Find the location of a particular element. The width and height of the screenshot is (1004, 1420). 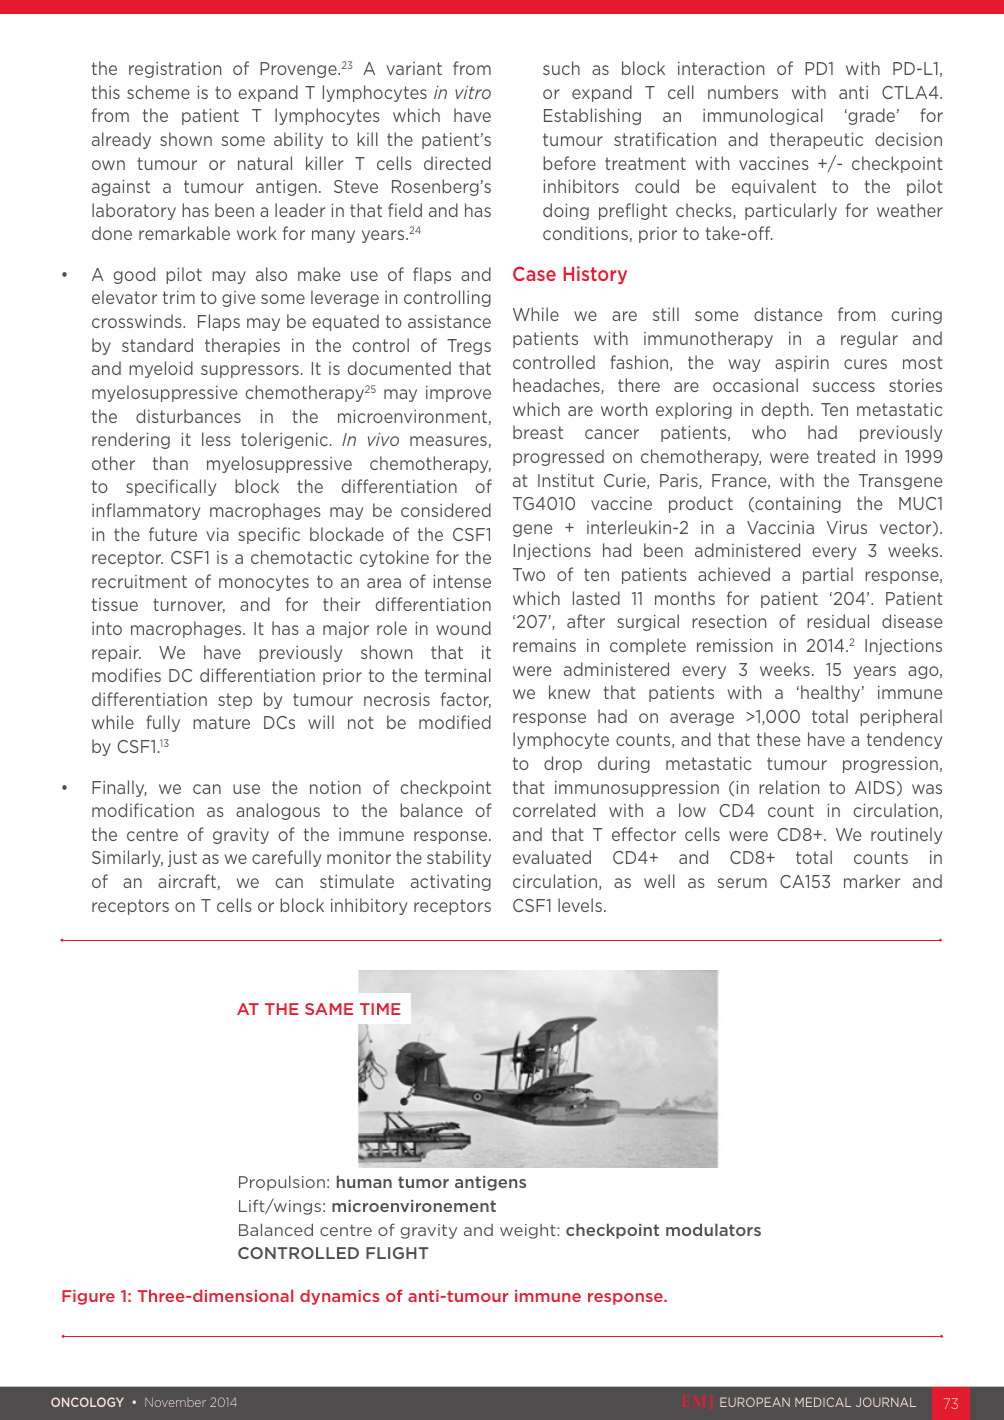

success is located at coordinates (844, 387).
